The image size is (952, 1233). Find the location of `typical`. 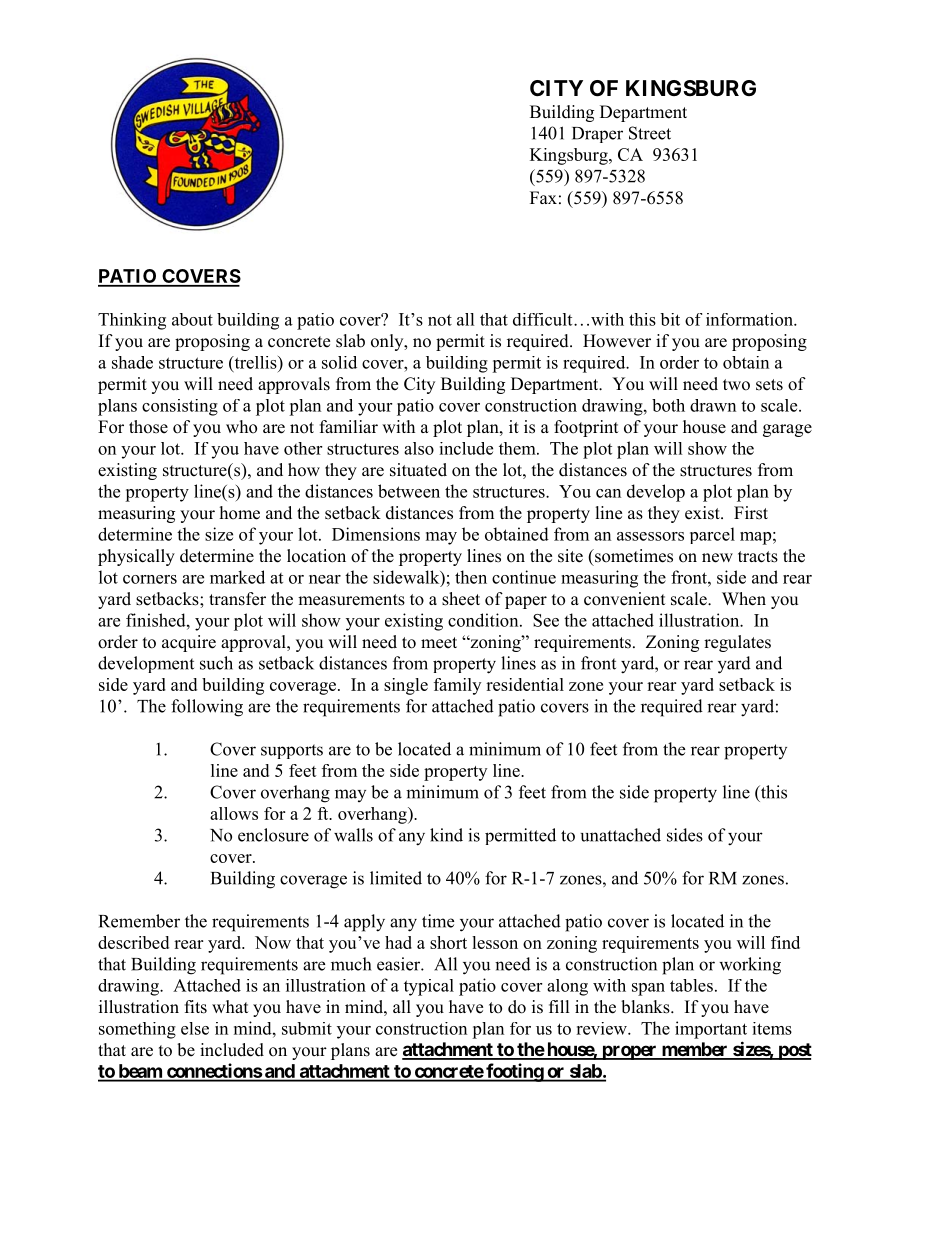

typical is located at coordinates (429, 987).
